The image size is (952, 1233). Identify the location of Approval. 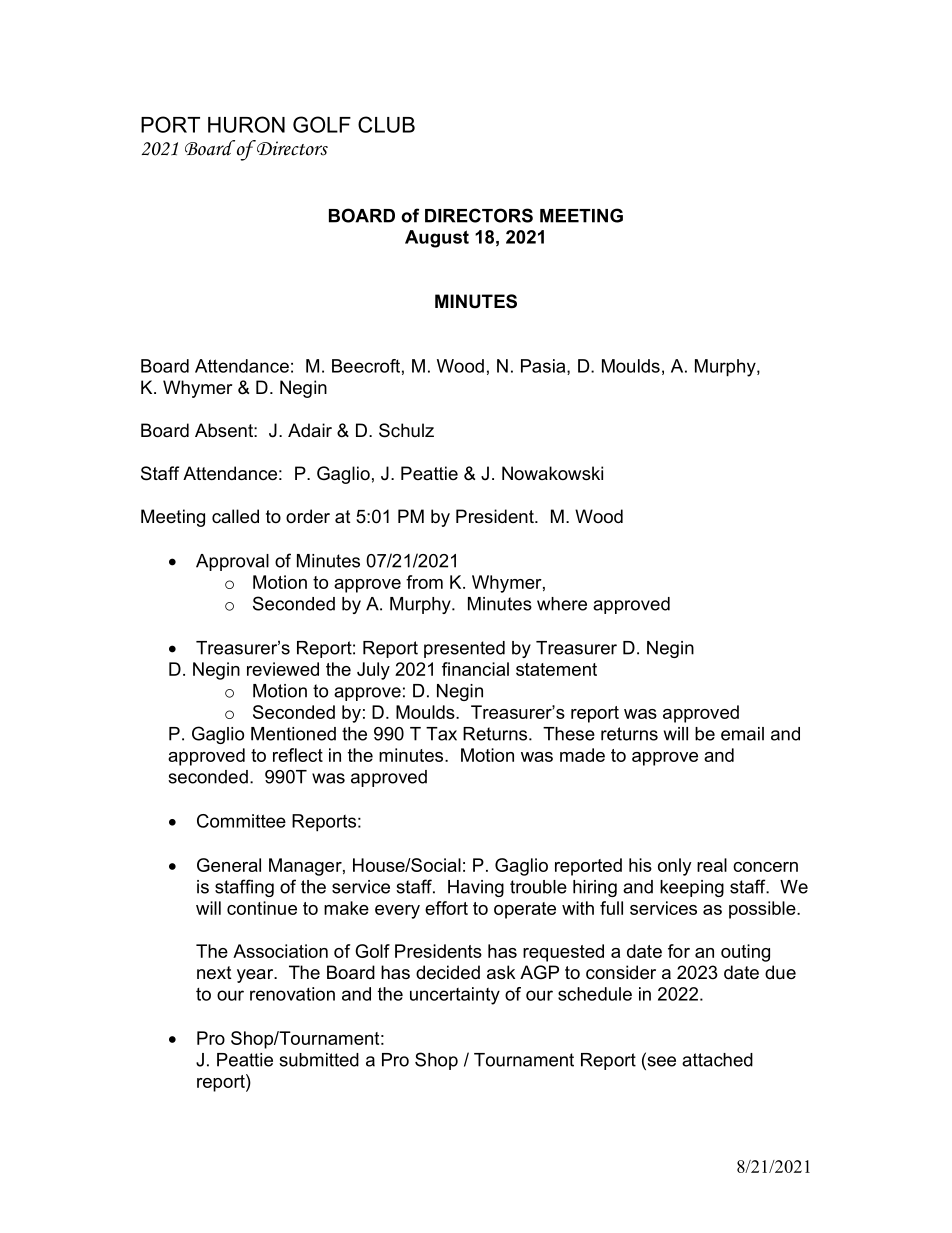
(232, 562).
